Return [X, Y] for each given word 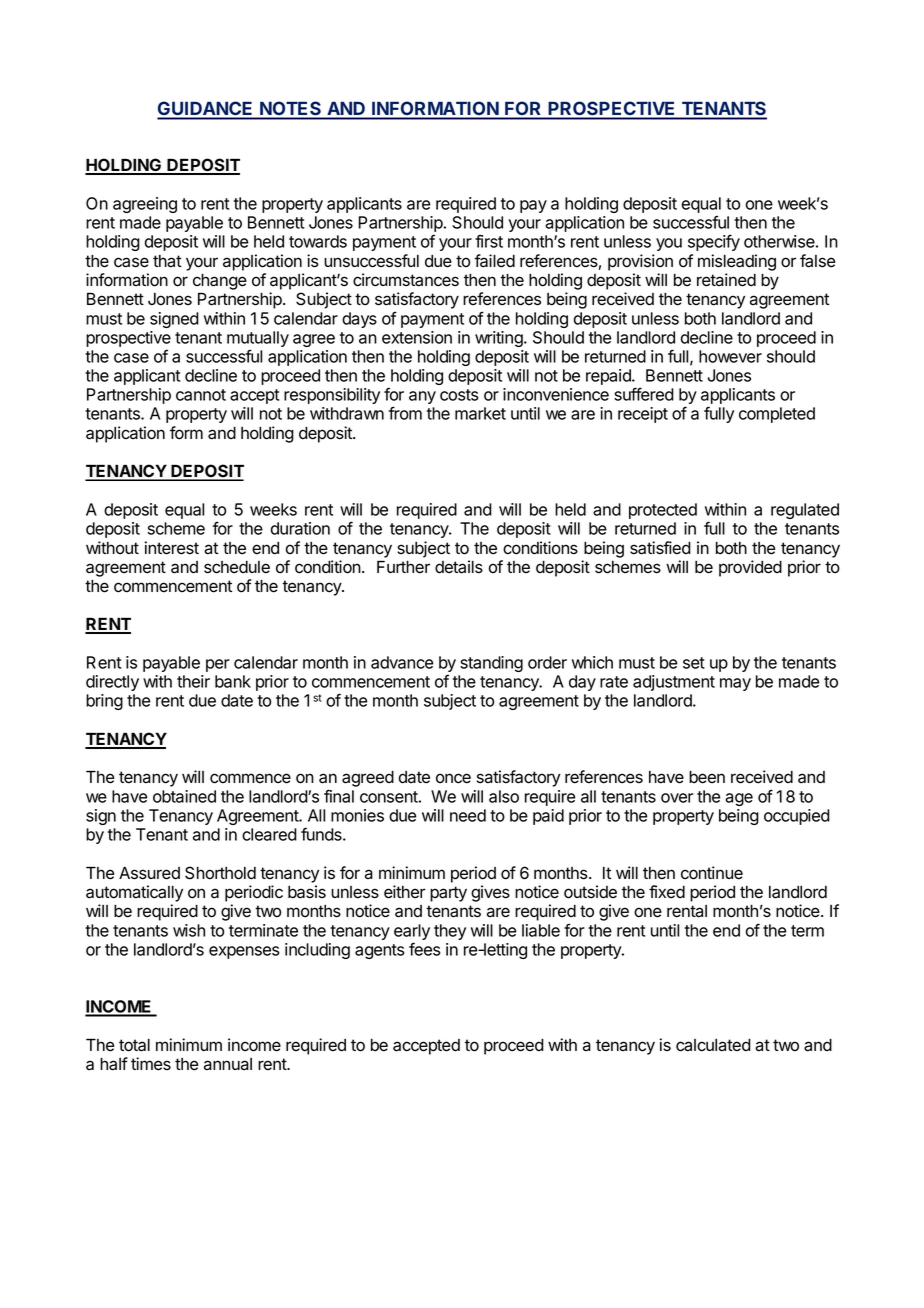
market [480, 413]
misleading [737, 262]
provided [750, 568]
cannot [201, 395]
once [453, 778]
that [167, 261]
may [735, 684]
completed [777, 415]
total [134, 1045]
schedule [237, 567]
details [459, 567]
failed [494, 261]
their [193, 681]
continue [712, 873]
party [448, 894]
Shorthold [220, 873]
